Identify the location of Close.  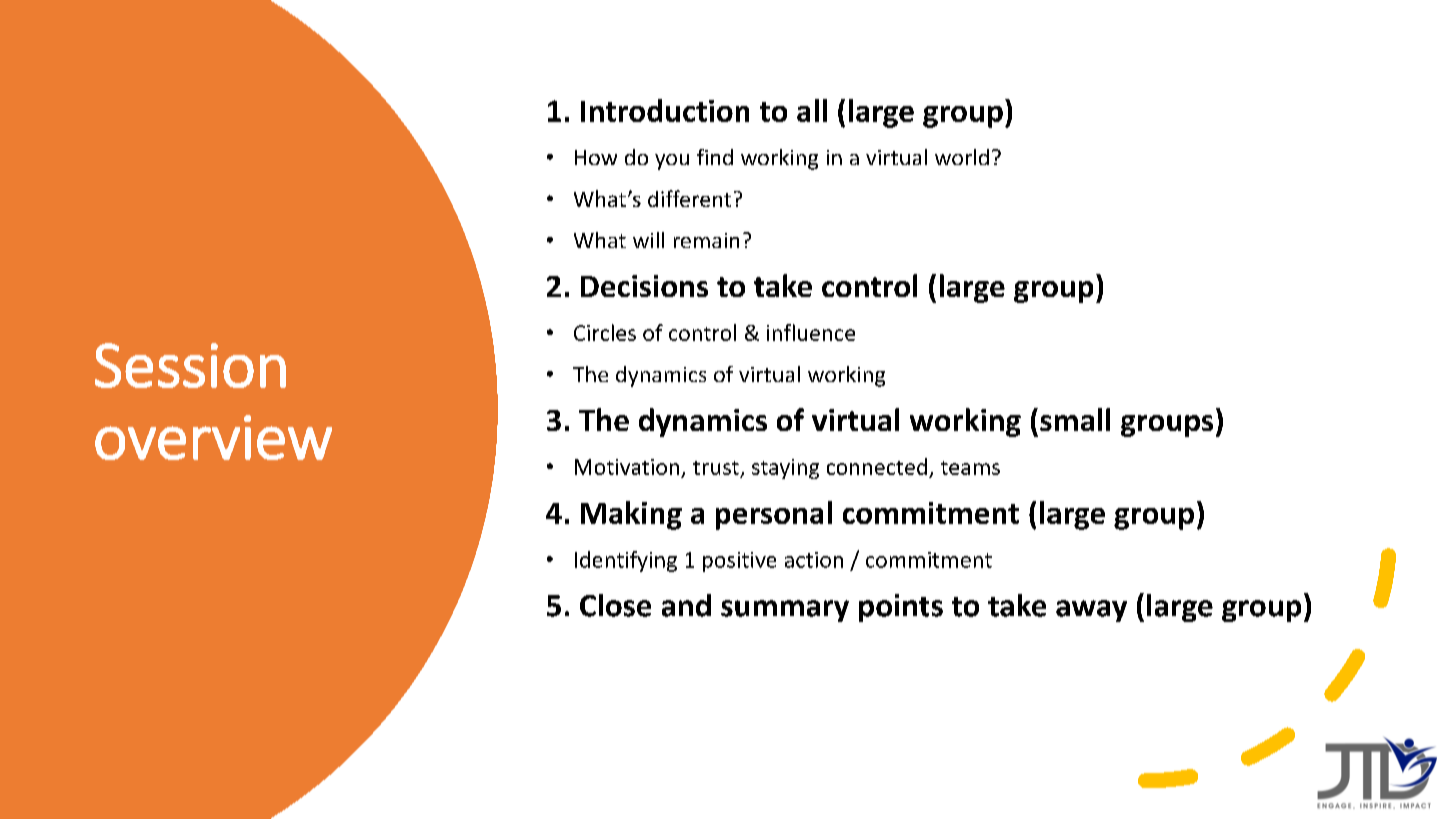
(615, 605).
